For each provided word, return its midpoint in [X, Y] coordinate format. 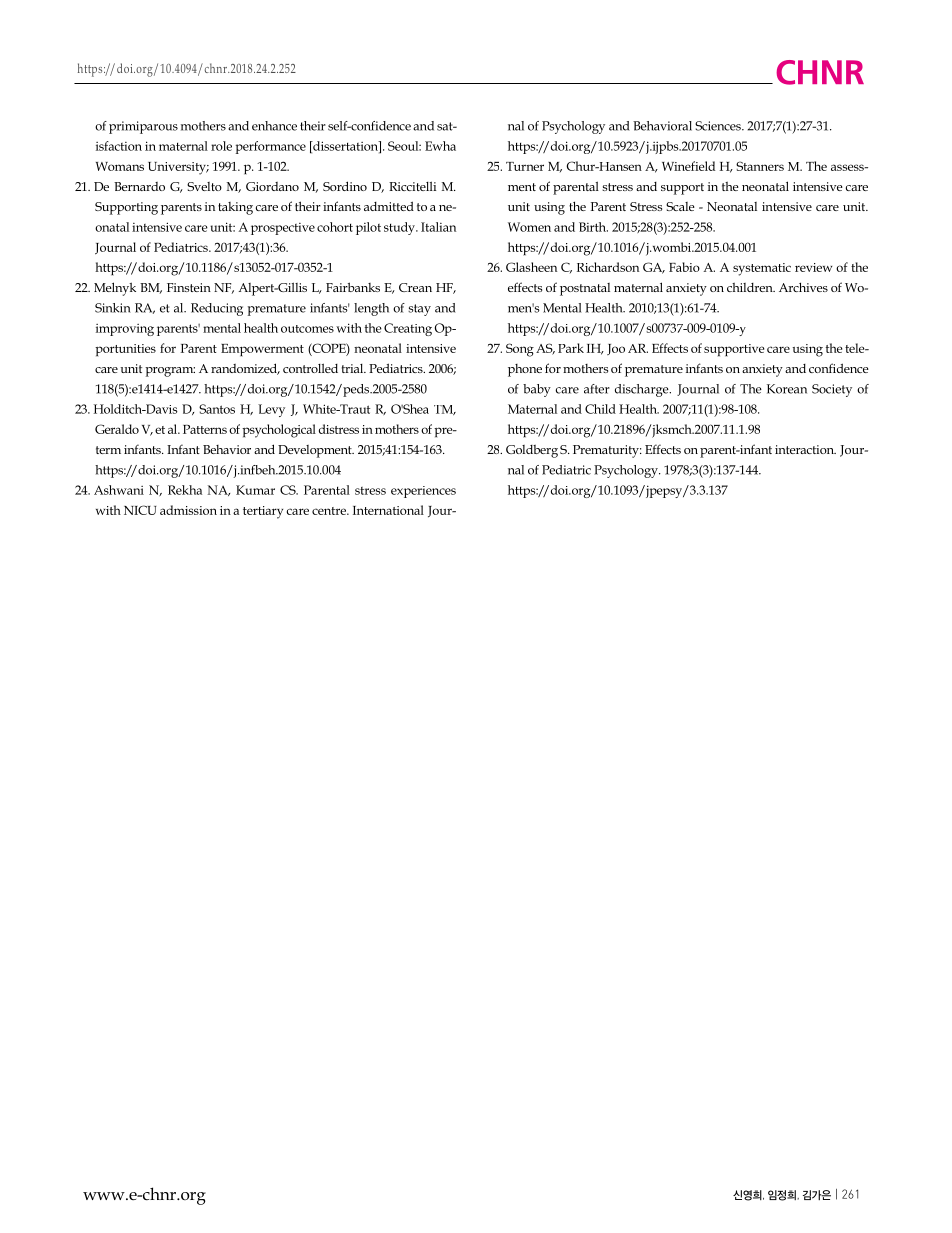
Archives [803, 287]
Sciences [719, 126]
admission [188, 510]
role [221, 146]
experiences [423, 492]
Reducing [217, 309]
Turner [525, 166]
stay [419, 310]
